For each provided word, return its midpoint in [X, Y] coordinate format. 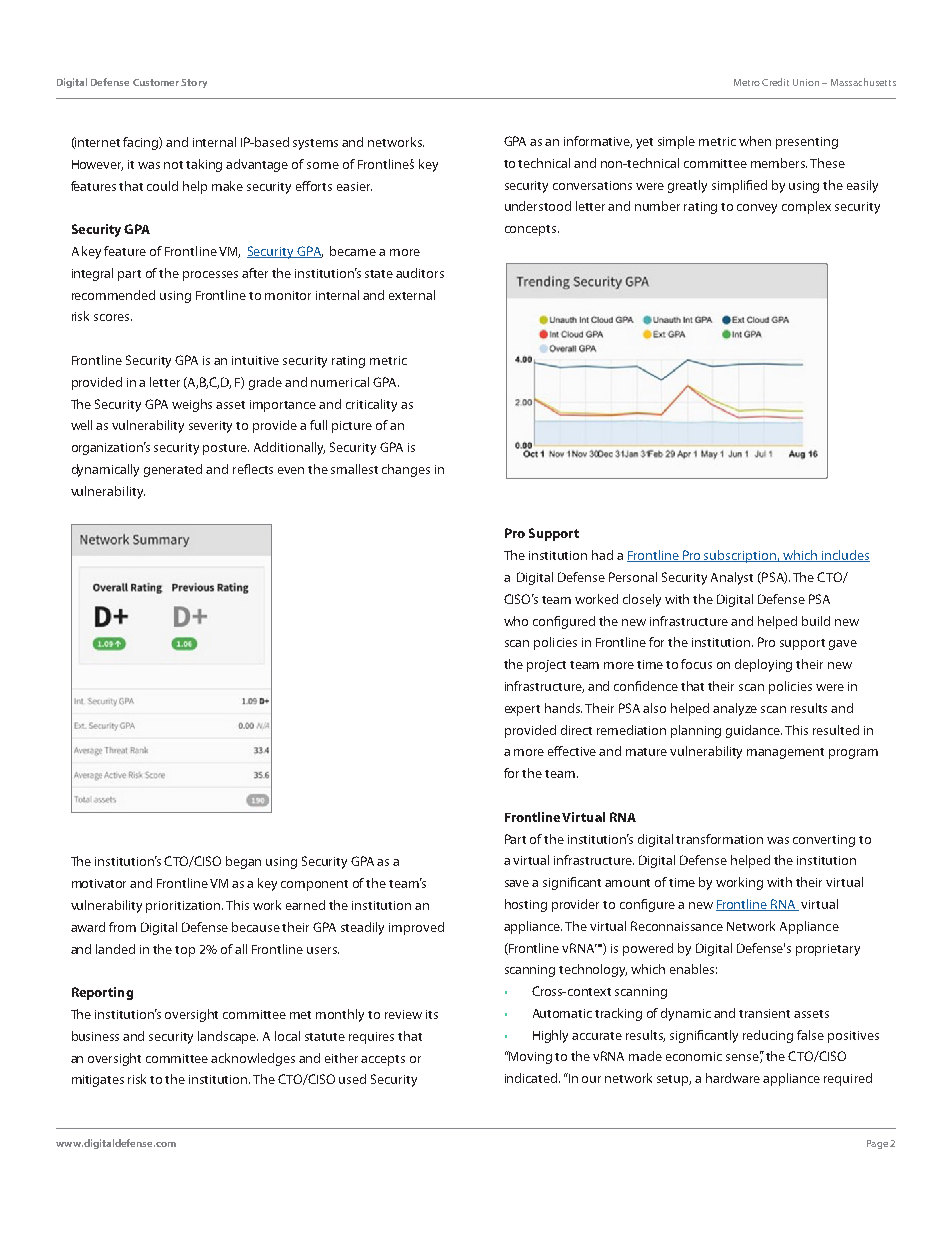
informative [598, 142]
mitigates [98, 1081]
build [816, 621]
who [516, 621]
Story [194, 83]
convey [757, 209]
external [412, 295]
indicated [532, 1078]
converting [824, 841]
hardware [733, 1078]
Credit [775, 82]
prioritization [184, 907]
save [517, 883]
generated [173, 470]
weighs [192, 405]
